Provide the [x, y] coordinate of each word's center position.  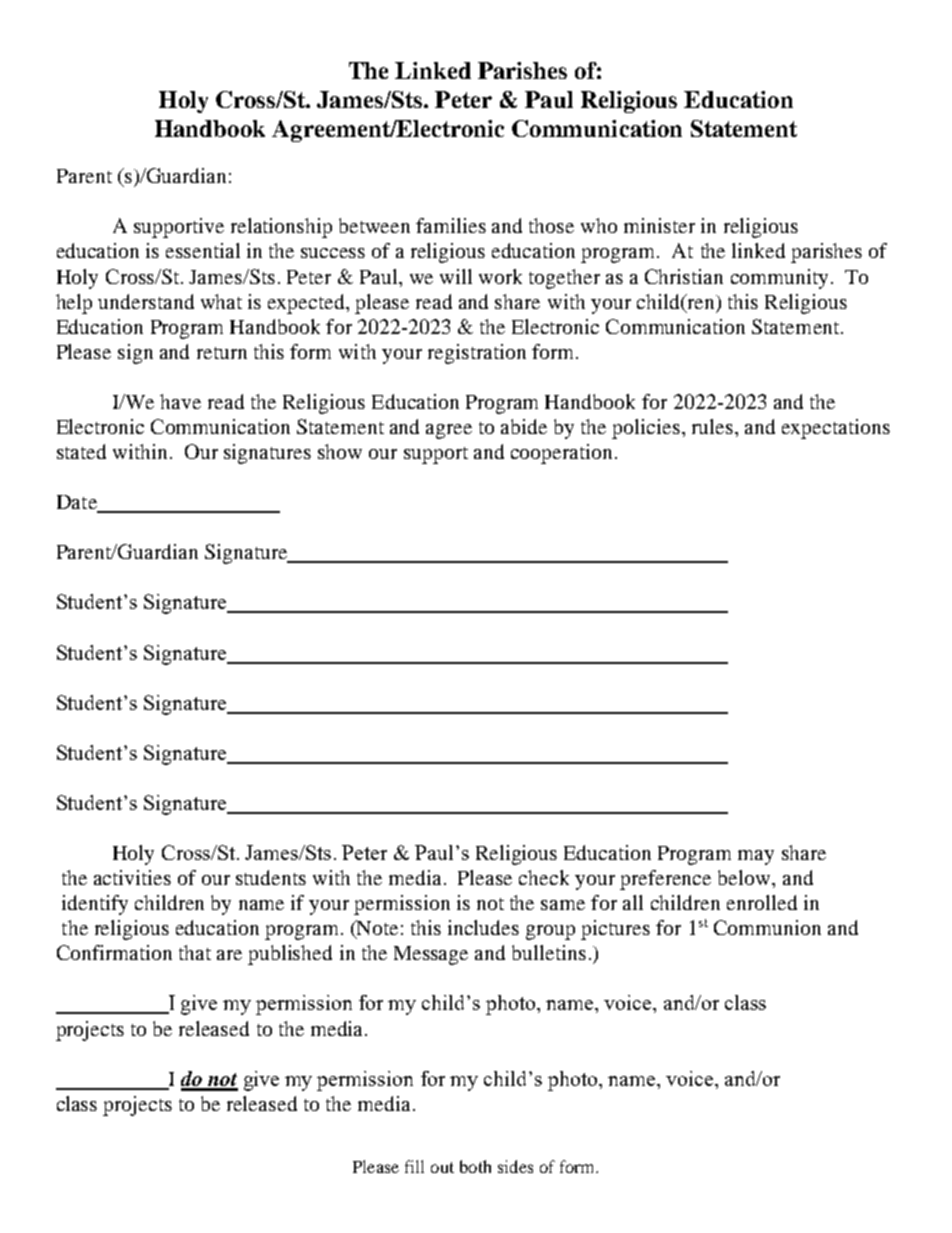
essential [203, 250]
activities [132, 877]
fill [414, 1166]
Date [78, 503]
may [756, 857]
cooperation [561, 454]
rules [714, 426]
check [544, 877]
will [456, 276]
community [779, 279]
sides [515, 1166]
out [442, 1167]
